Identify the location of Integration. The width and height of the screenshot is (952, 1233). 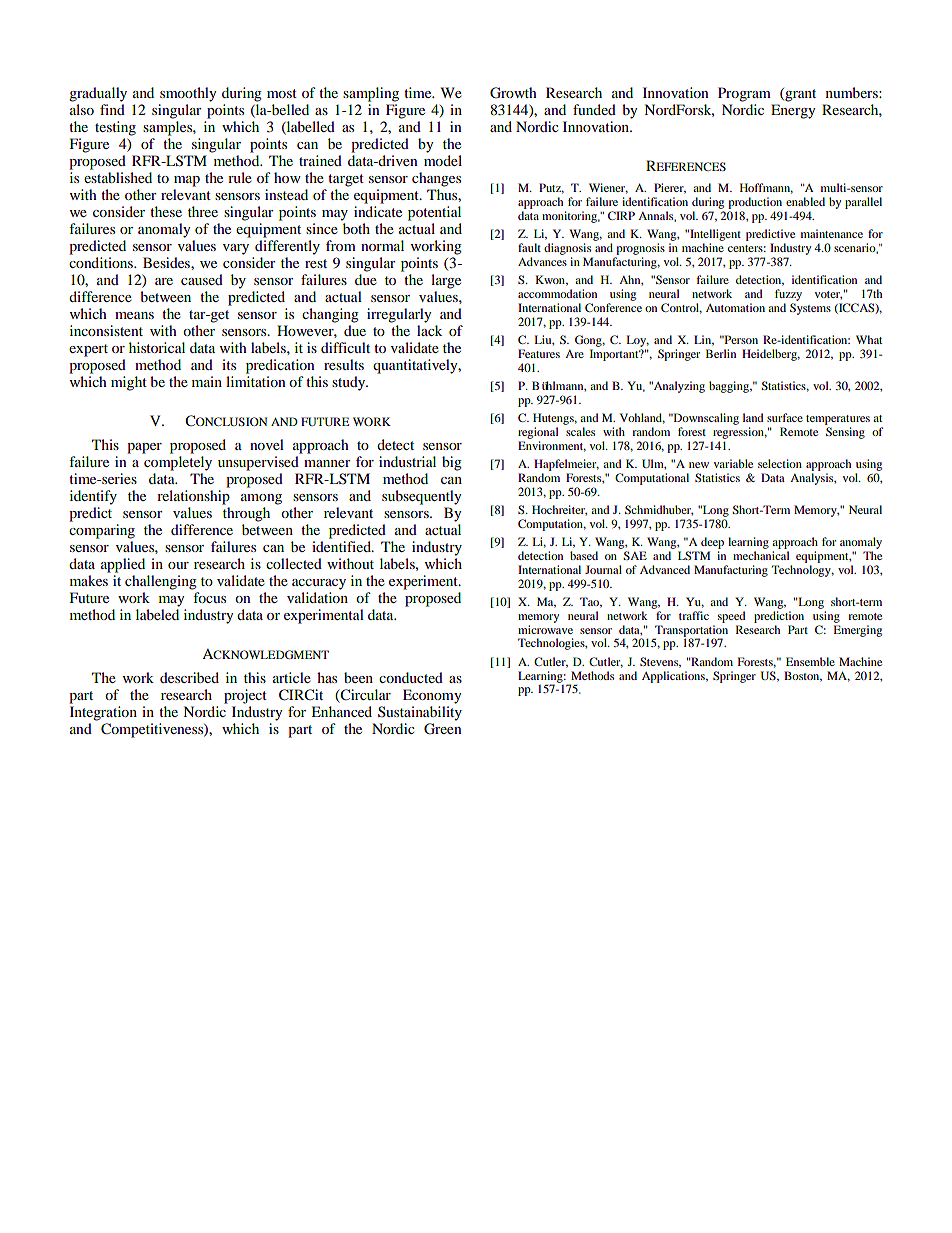
(103, 713).
